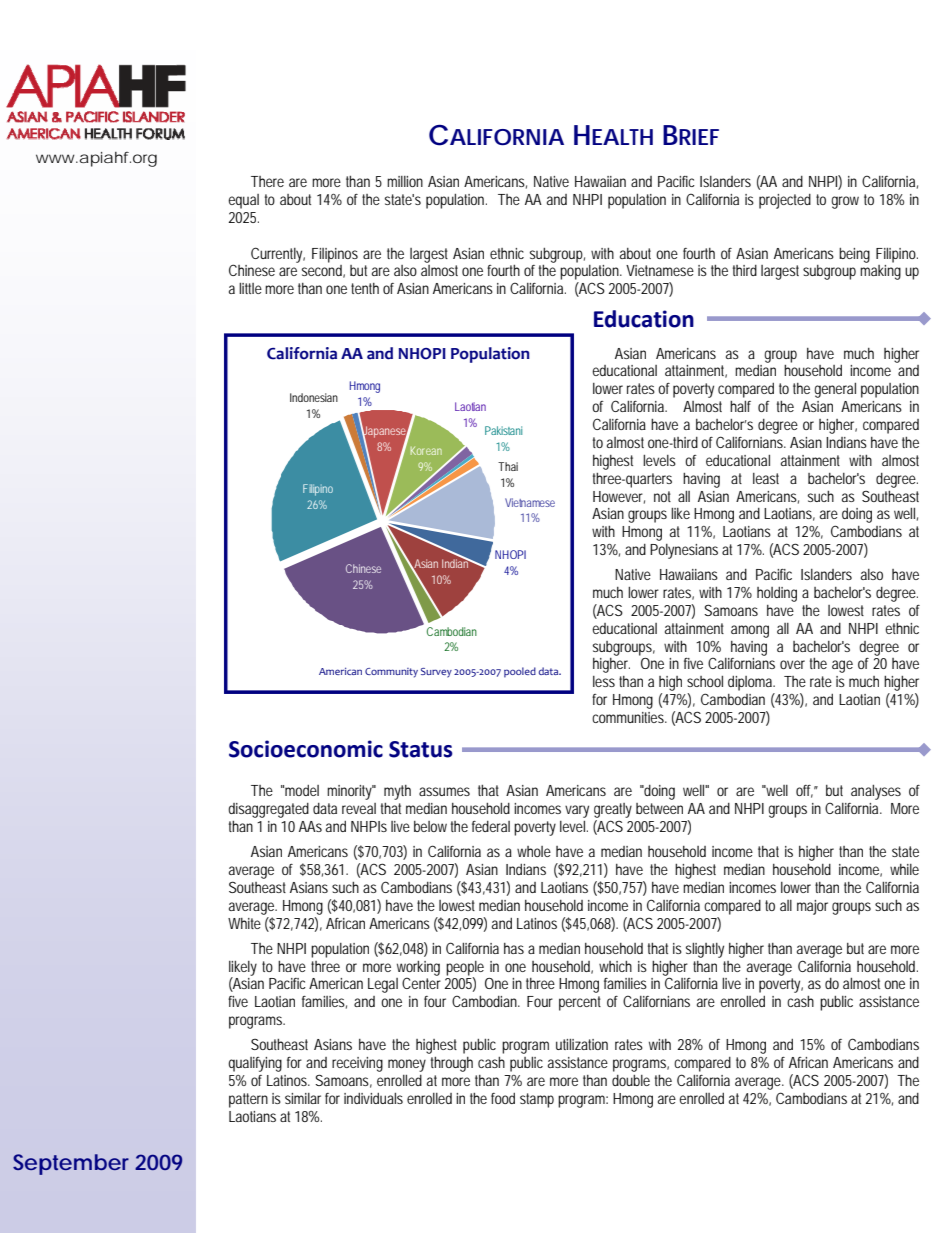 The image size is (952, 1233). What do you see at coordinates (751, 683) in the screenshot?
I see `diploma` at bounding box center [751, 683].
